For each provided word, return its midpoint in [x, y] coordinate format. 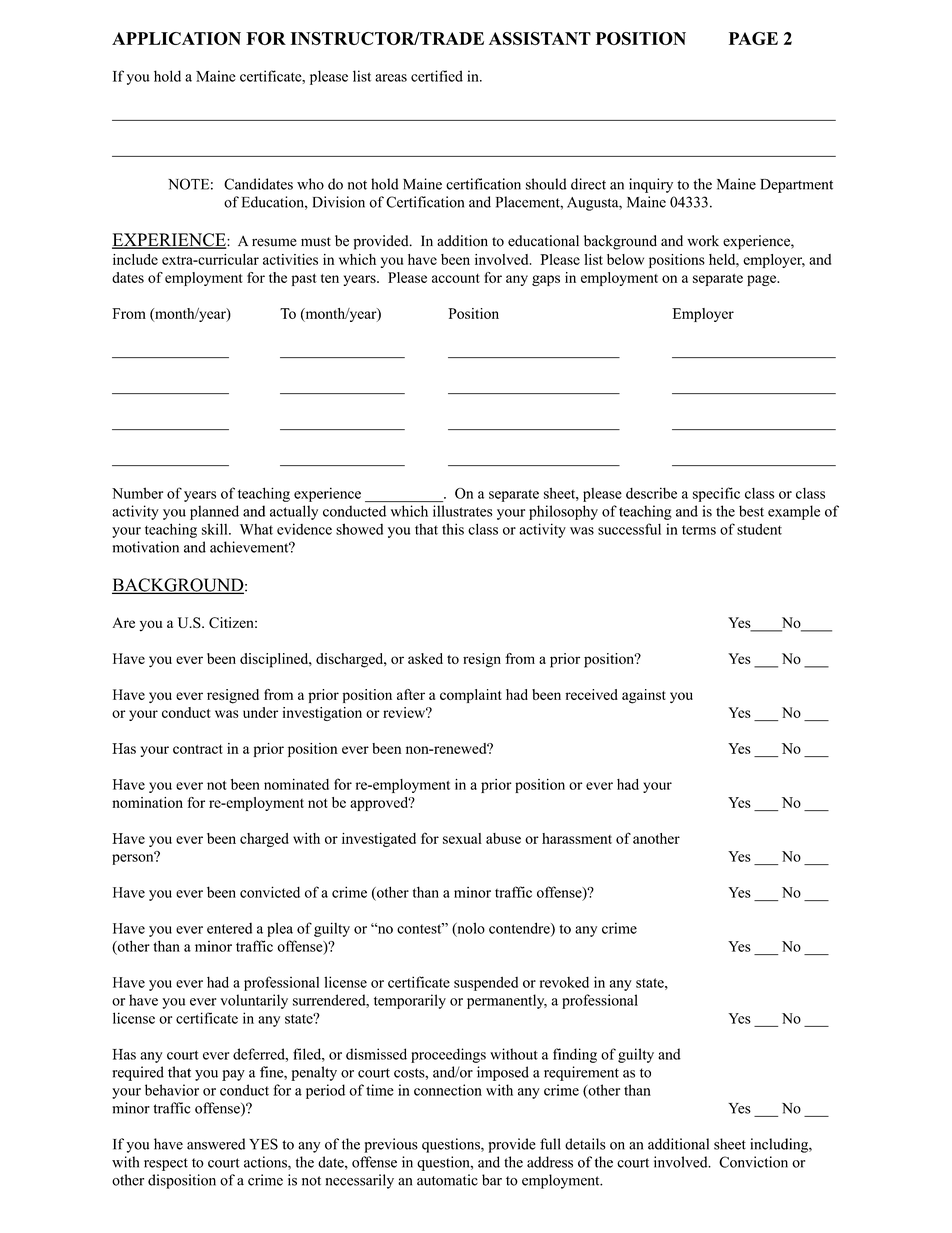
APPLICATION [176, 38]
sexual [462, 838]
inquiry [651, 185]
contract [198, 749]
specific [716, 494]
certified [437, 76]
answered [216, 1144]
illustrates [462, 511]
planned [214, 512]
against [644, 696]
